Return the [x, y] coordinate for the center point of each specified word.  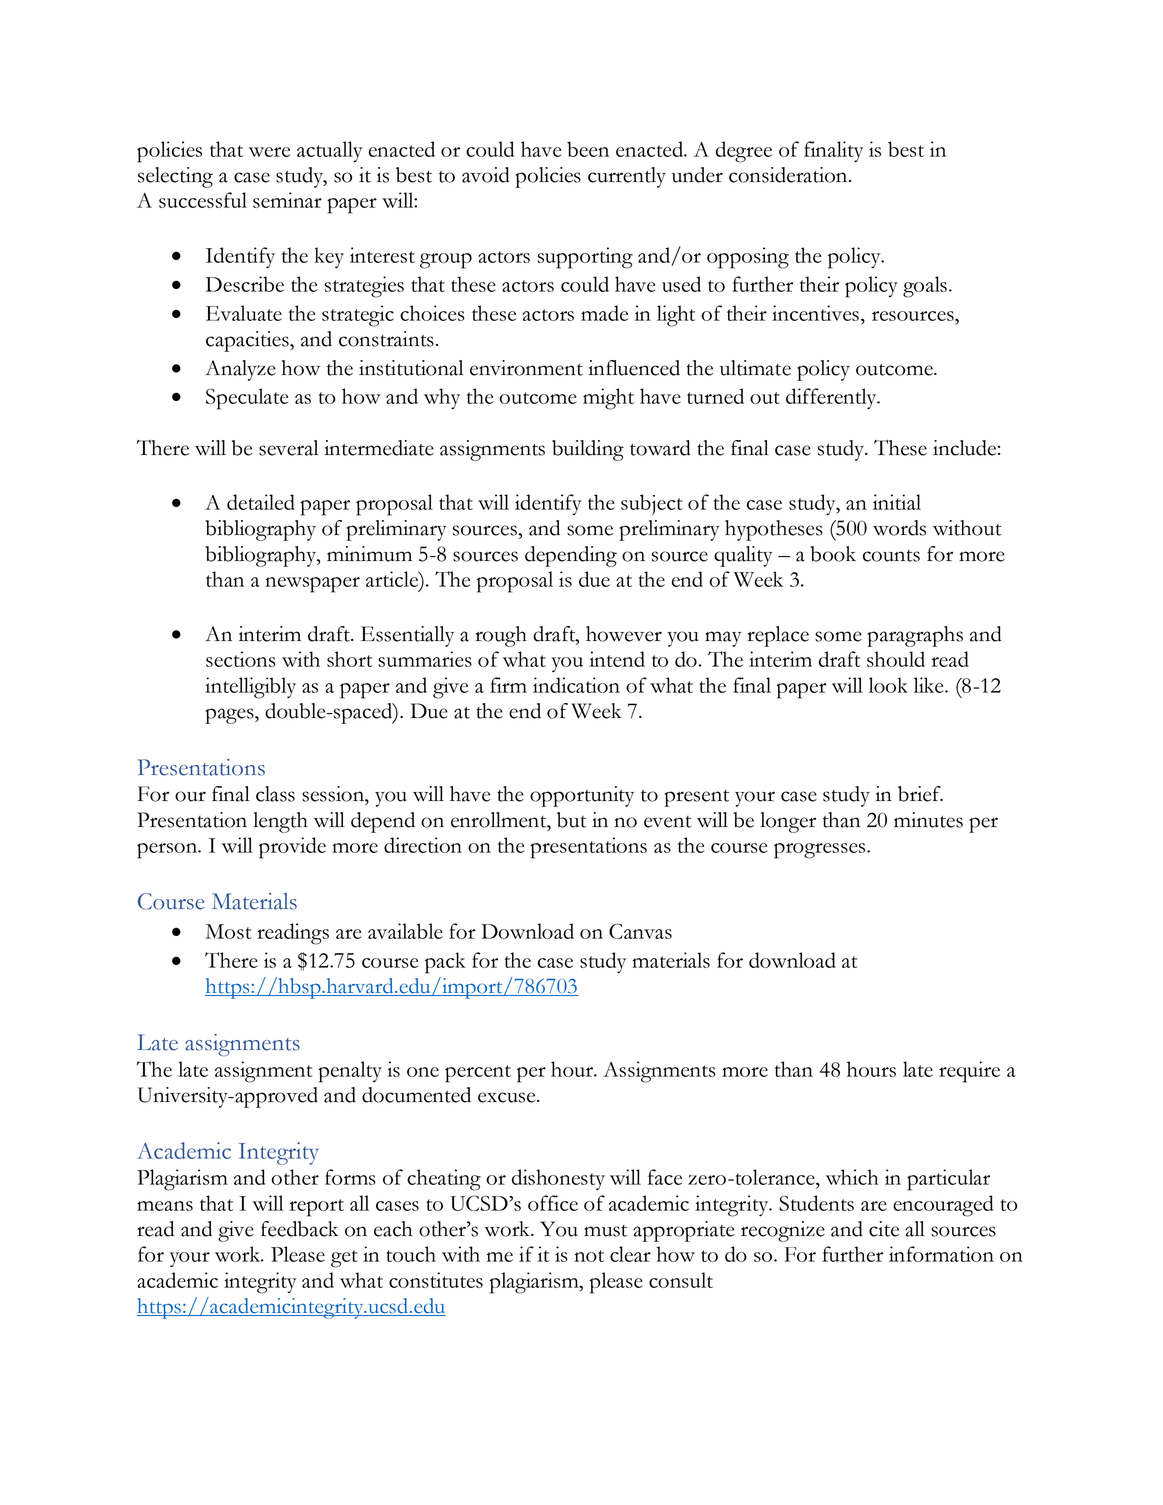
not [589, 1256]
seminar [287, 200]
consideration [789, 175]
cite [884, 1229]
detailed [261, 502]
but [572, 820]
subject [652, 504]
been [588, 149]
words [899, 528]
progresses [819, 851]
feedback [299, 1229]
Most [228, 931]
